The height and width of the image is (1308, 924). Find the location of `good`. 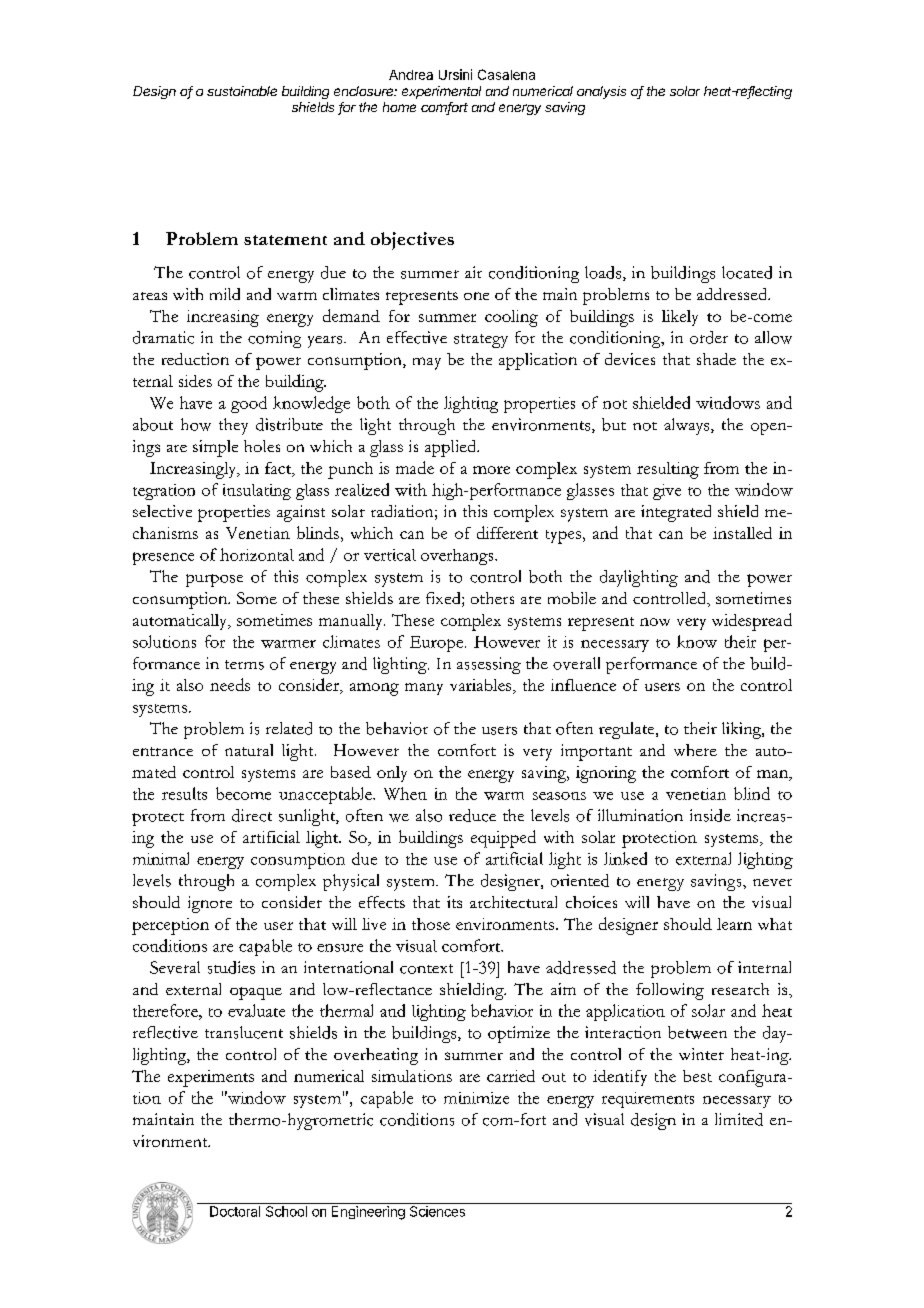

good is located at coordinates (249, 404).
